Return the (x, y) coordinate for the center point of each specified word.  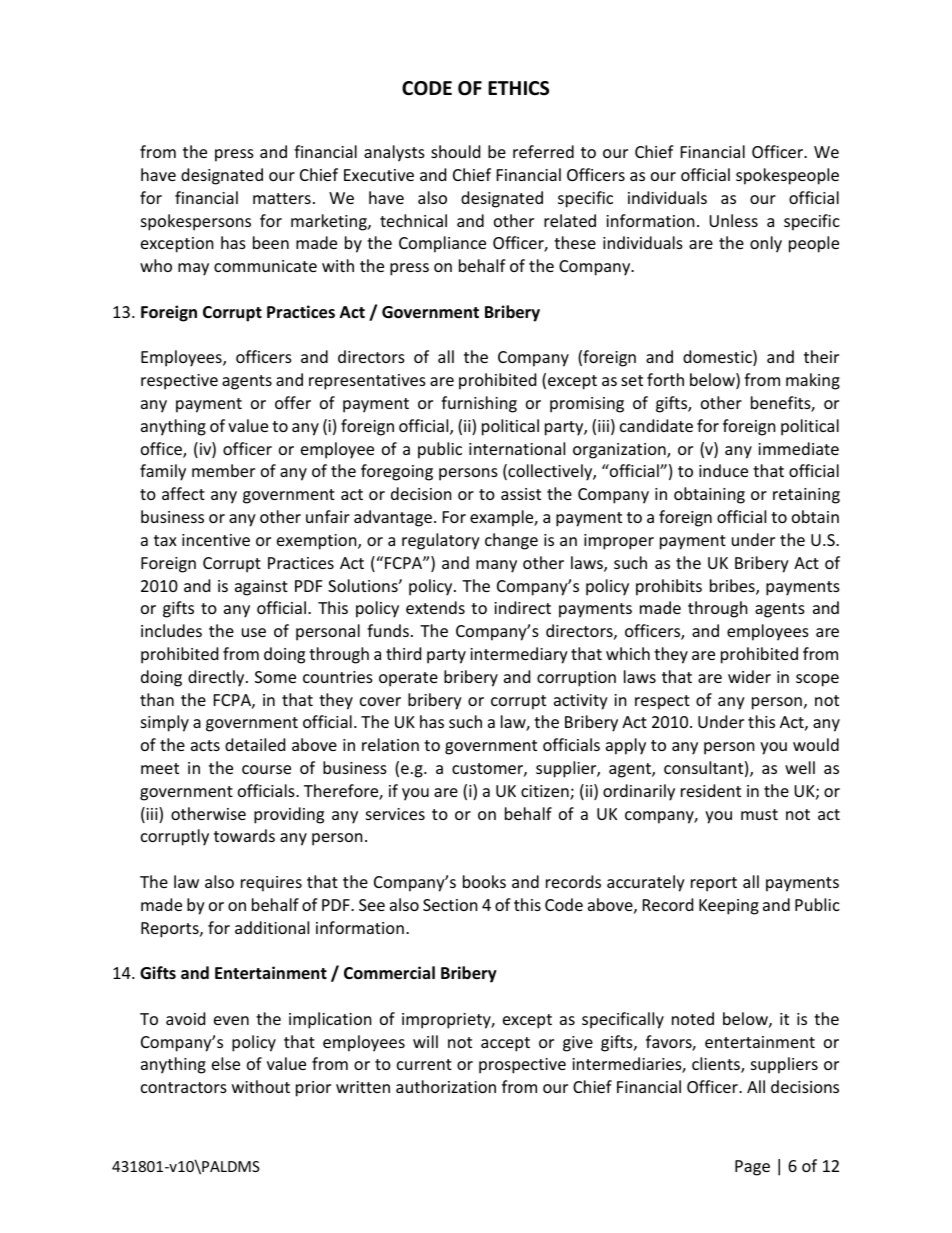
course (266, 769)
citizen (546, 792)
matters (282, 198)
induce (723, 470)
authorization (446, 1086)
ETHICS (518, 88)
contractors (184, 1087)
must (759, 814)
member (223, 470)
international (517, 448)
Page (752, 1168)
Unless (733, 220)
